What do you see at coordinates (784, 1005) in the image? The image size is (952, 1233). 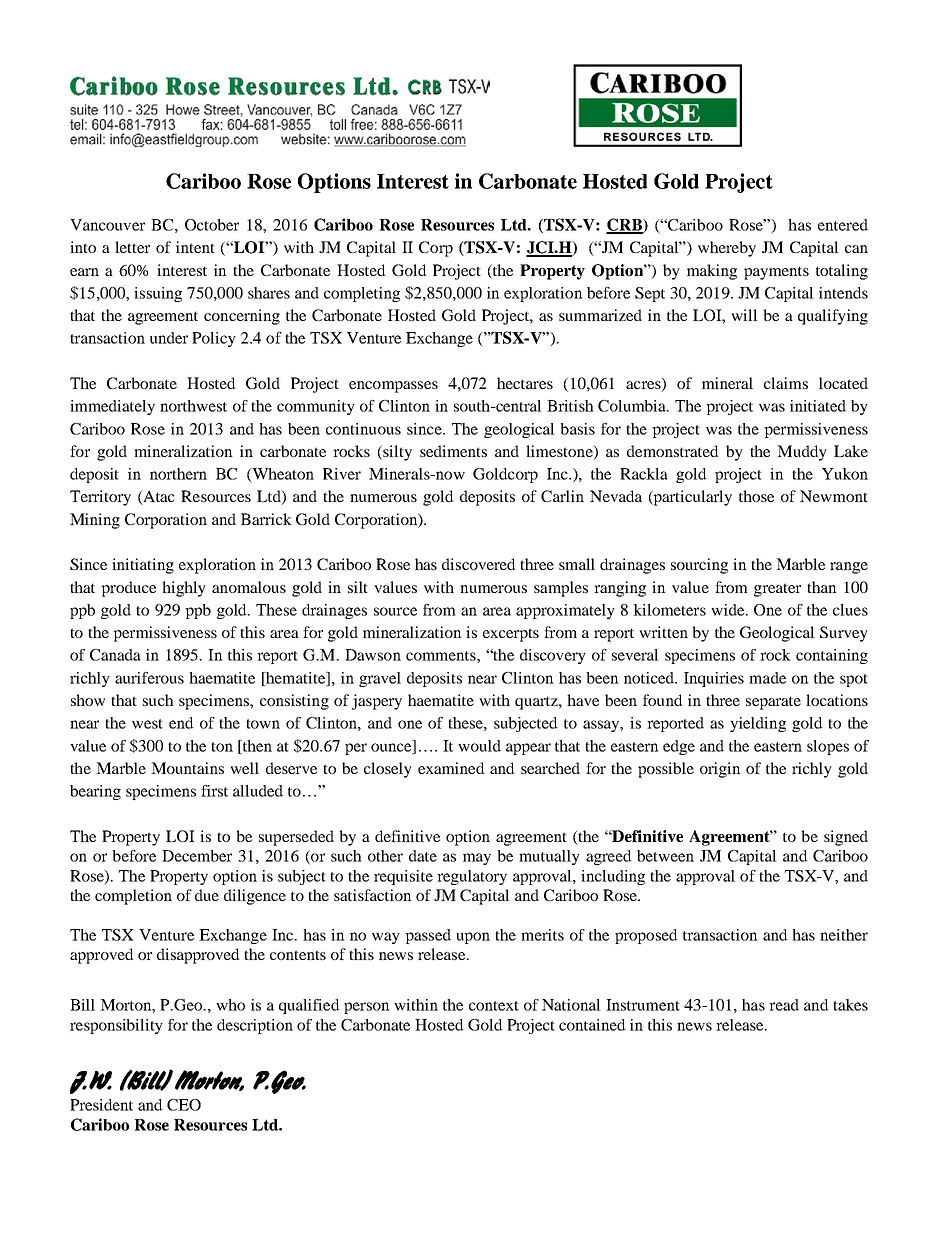 I see `read` at bounding box center [784, 1005].
